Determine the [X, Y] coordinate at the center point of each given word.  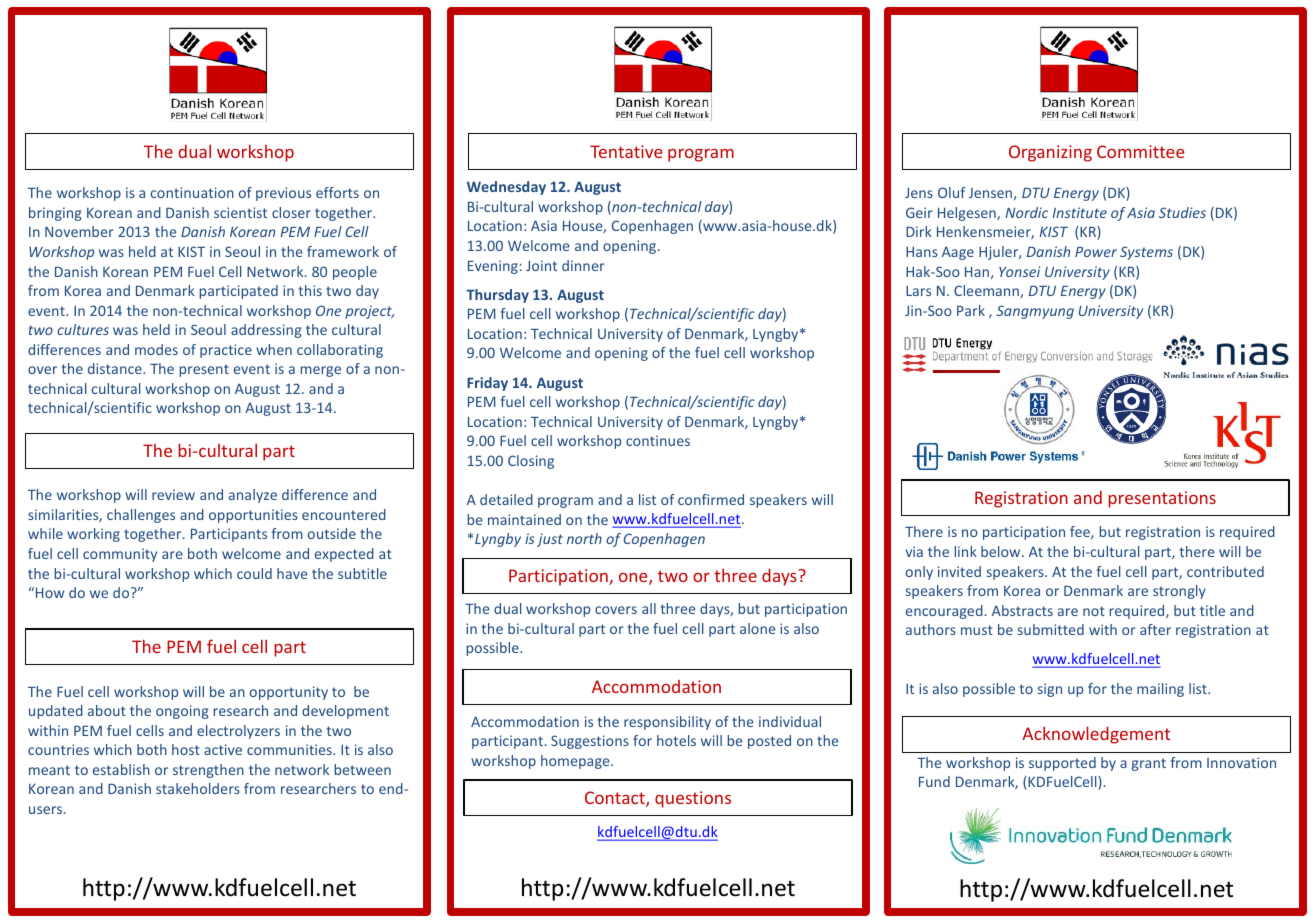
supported [1062, 764]
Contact [616, 799]
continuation [192, 192]
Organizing [1050, 153]
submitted [1051, 629]
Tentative [626, 151]
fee [1081, 532]
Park [971, 310]
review [173, 494]
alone [757, 628]
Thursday [497, 296]
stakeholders [198, 788]
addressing [266, 331]
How [50, 592]
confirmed [711, 499]
